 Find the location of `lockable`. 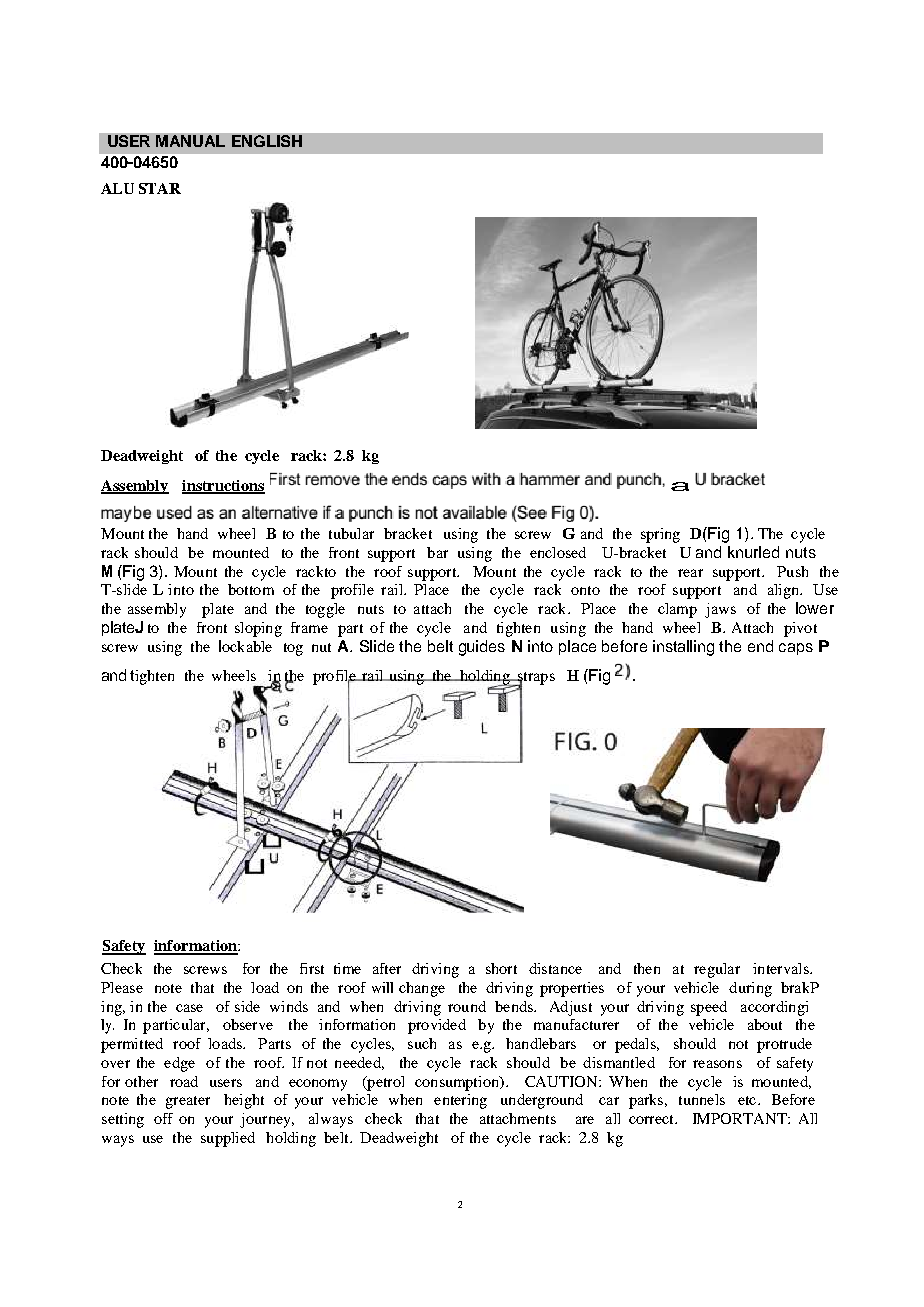

lockable is located at coordinates (245, 646).
